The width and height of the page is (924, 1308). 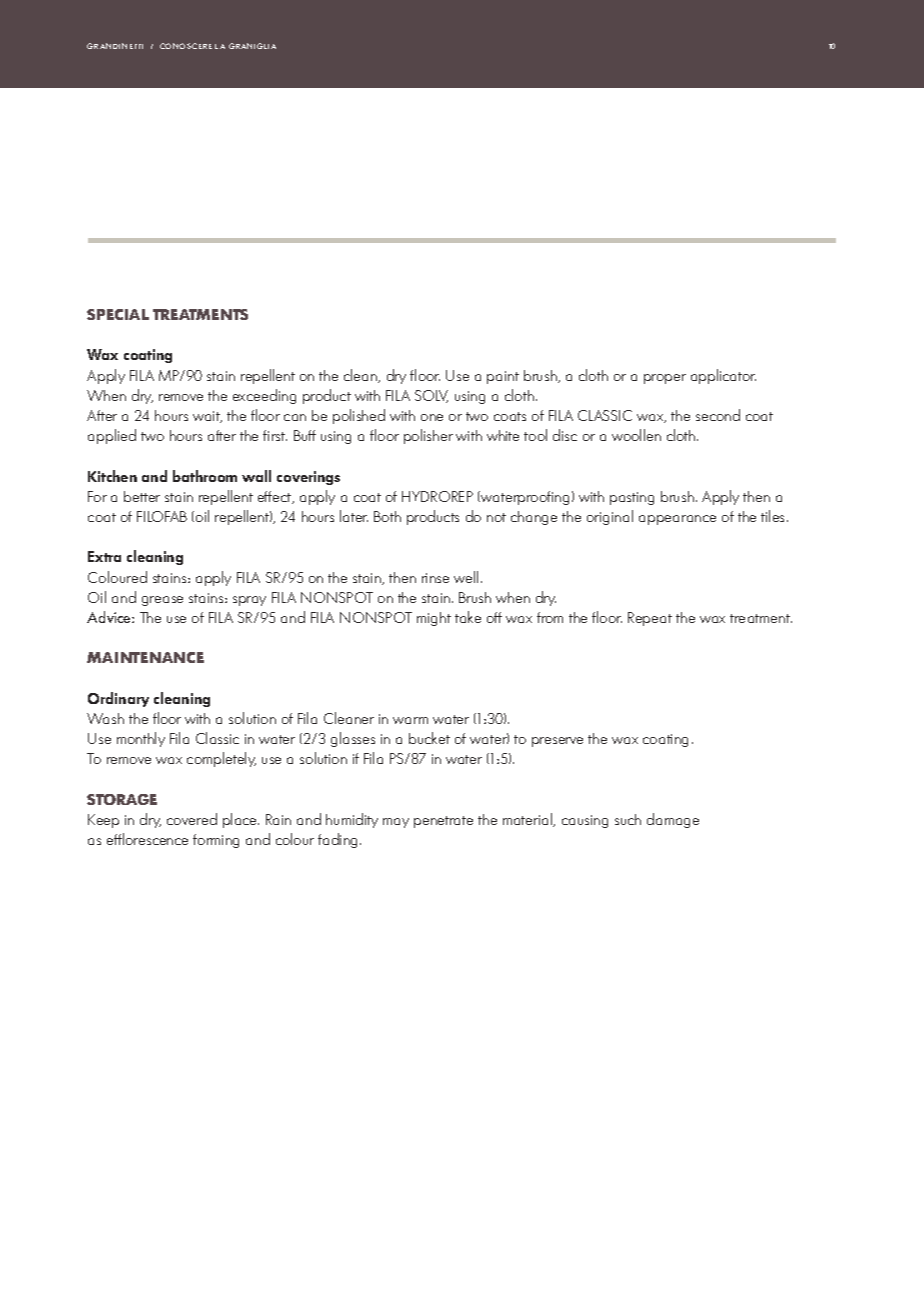 I want to click on penetrate, so click(x=443, y=822).
